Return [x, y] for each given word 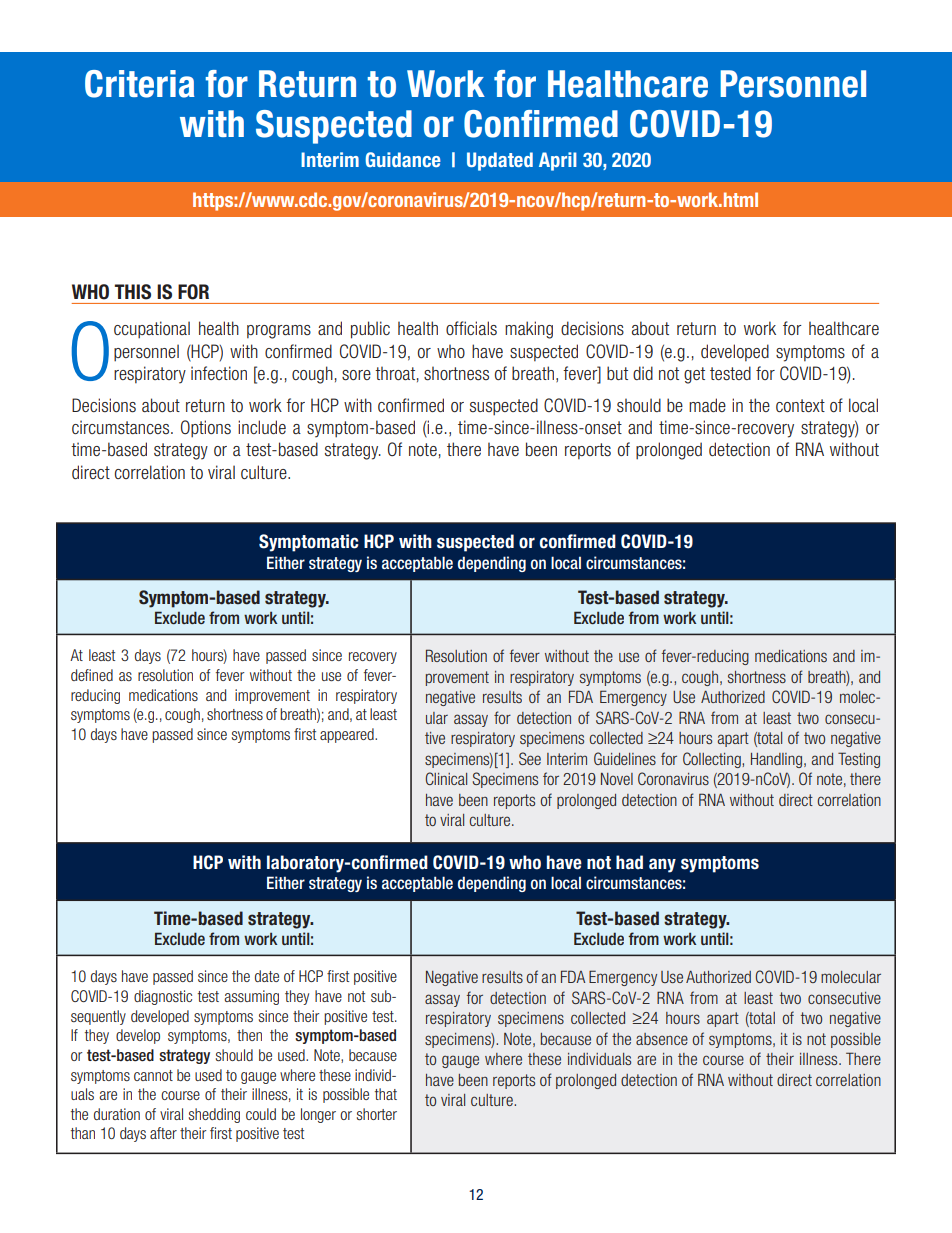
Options [206, 429]
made [707, 405]
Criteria [140, 84]
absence [662, 1039]
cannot [153, 1075]
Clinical [446, 778]
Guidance [403, 159]
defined [92, 675]
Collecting [713, 760]
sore [356, 375]
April [558, 161]
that [386, 1094]
